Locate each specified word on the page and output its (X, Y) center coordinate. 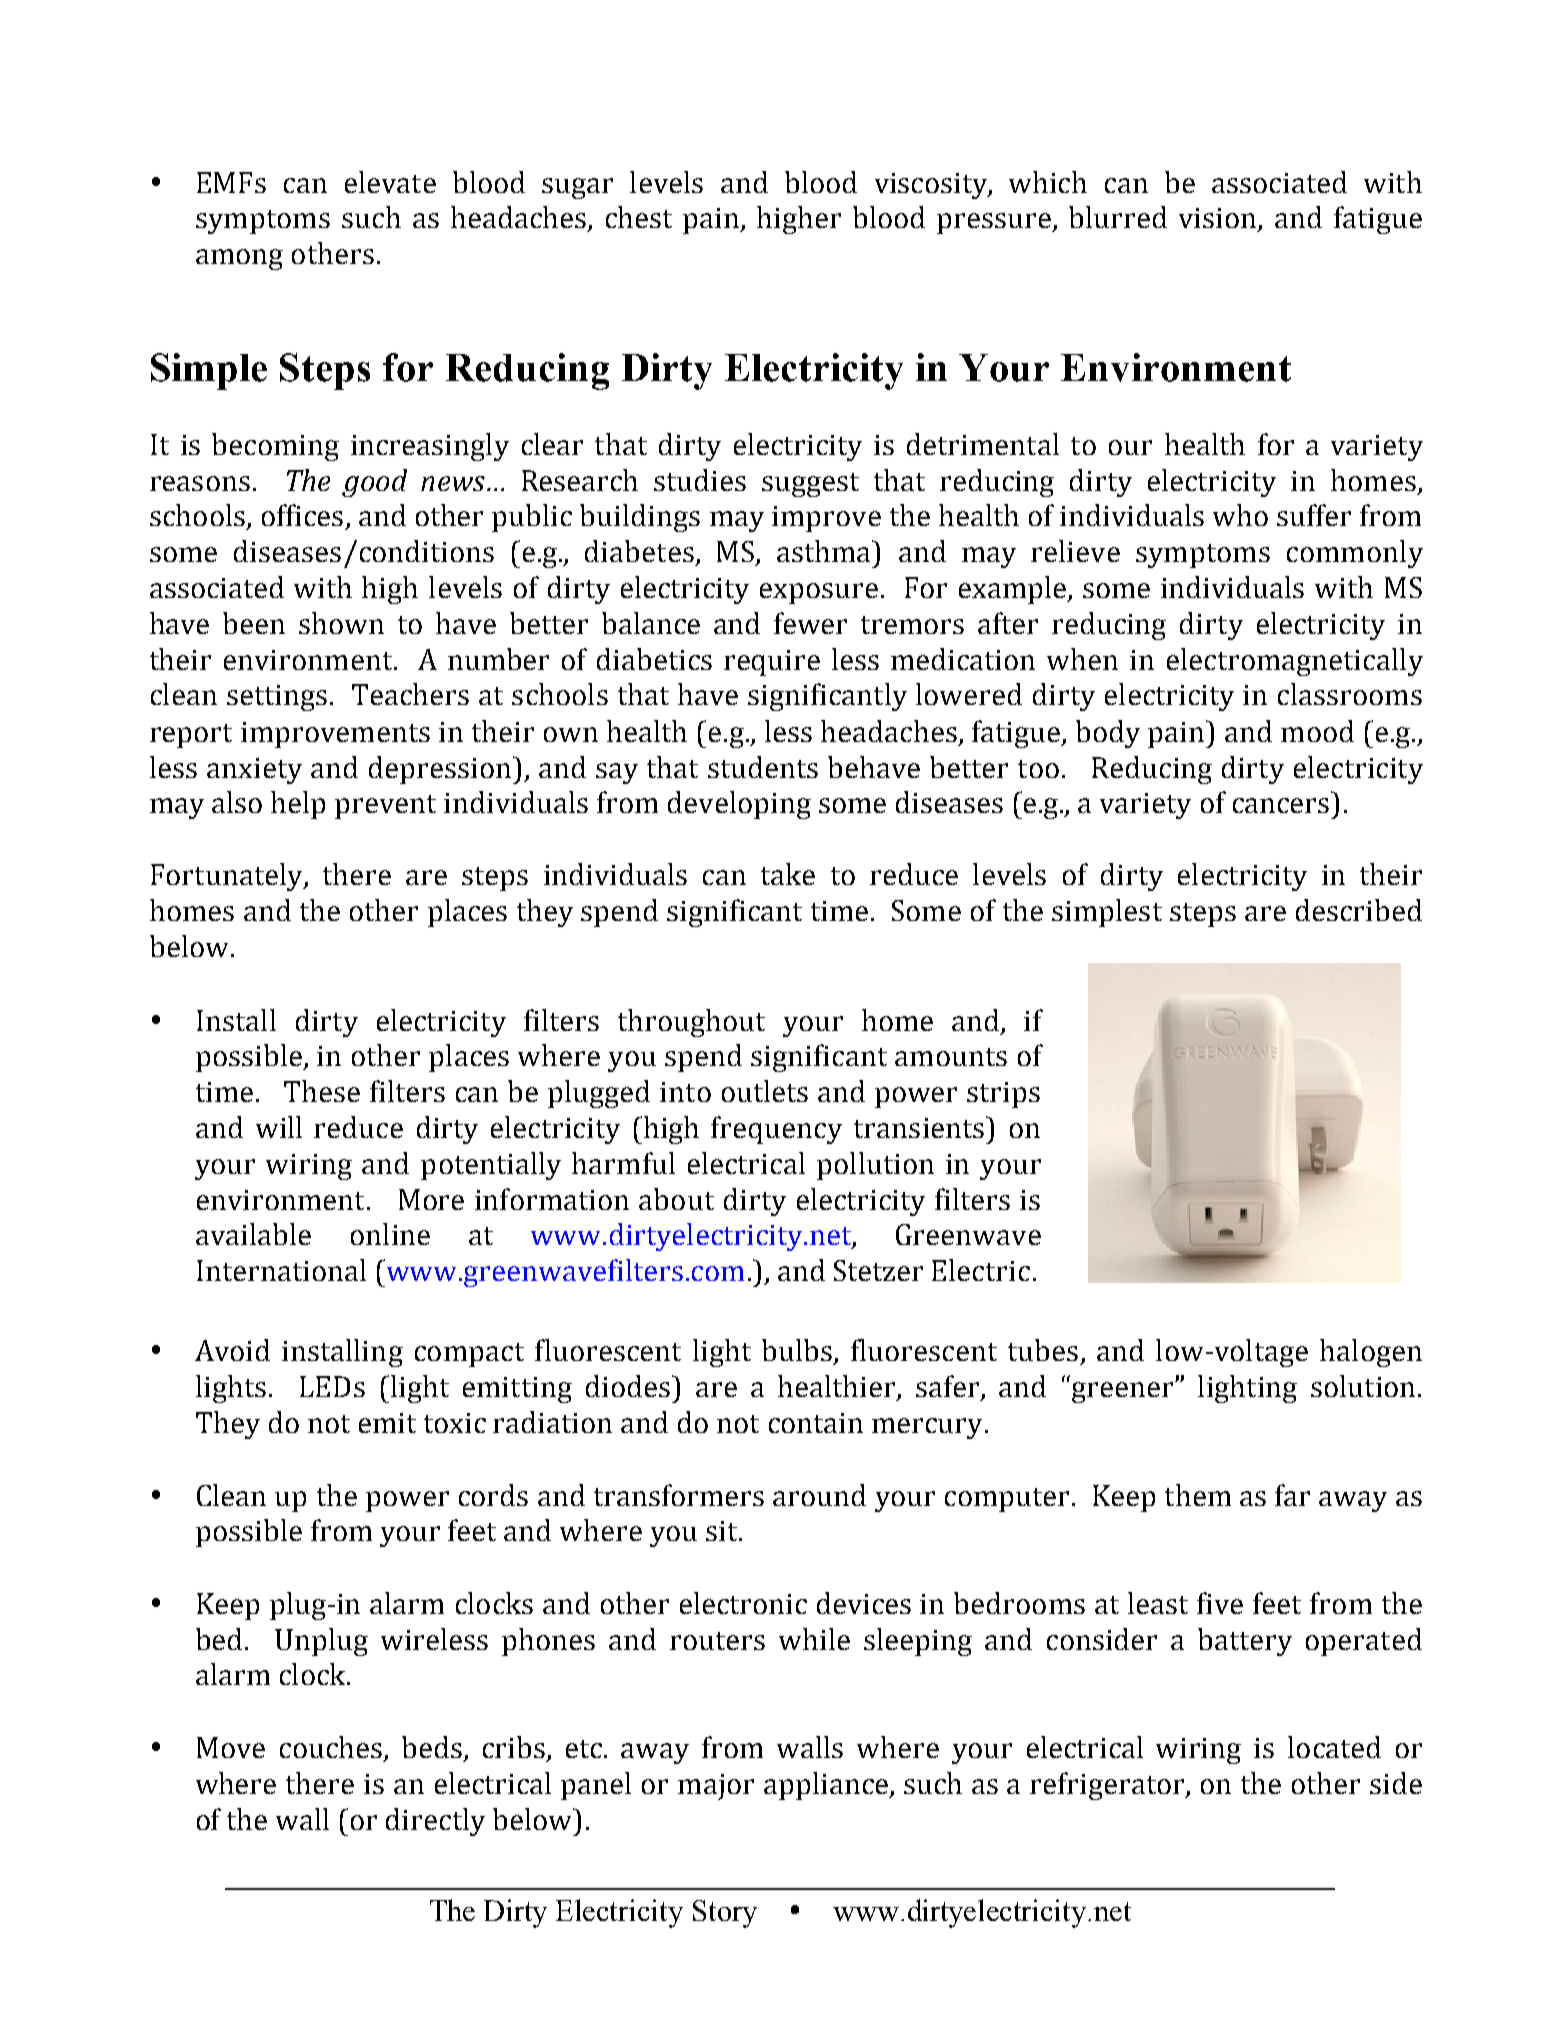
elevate (390, 182)
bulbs (797, 1350)
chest (639, 217)
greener (1124, 1392)
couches (331, 1747)
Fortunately (228, 877)
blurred (1118, 217)
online (390, 1234)
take (788, 874)
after (1008, 623)
